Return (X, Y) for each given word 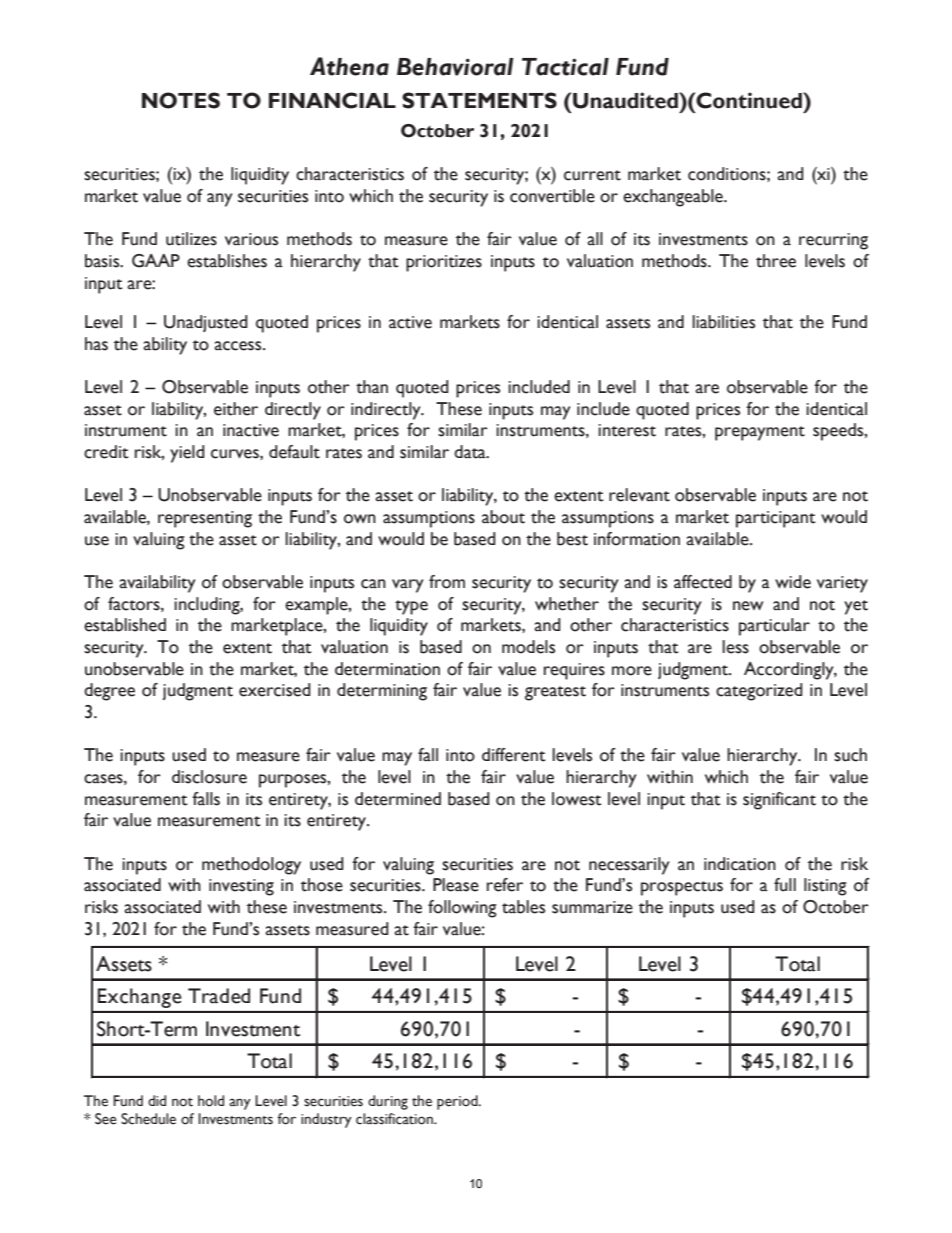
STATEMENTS (479, 100)
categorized (759, 692)
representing (205, 519)
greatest (555, 693)
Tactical (565, 67)
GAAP (156, 261)
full (785, 885)
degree (109, 692)
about (503, 517)
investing (241, 887)
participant (776, 519)
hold (211, 1101)
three (776, 261)
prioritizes (444, 263)
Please (456, 885)
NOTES (181, 100)
